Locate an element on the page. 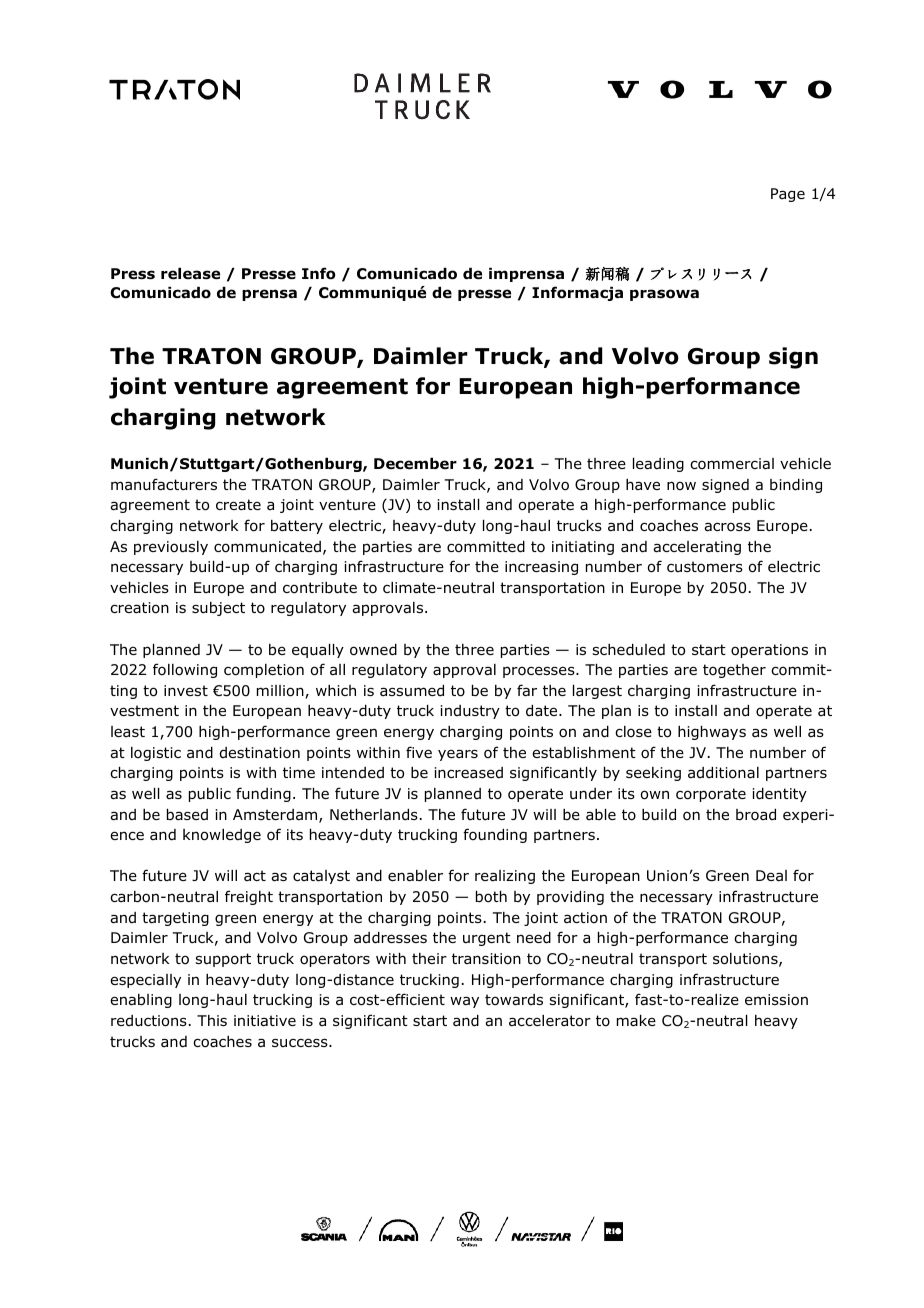 The width and height of the document is (924, 1308). destination is located at coordinates (260, 752).
